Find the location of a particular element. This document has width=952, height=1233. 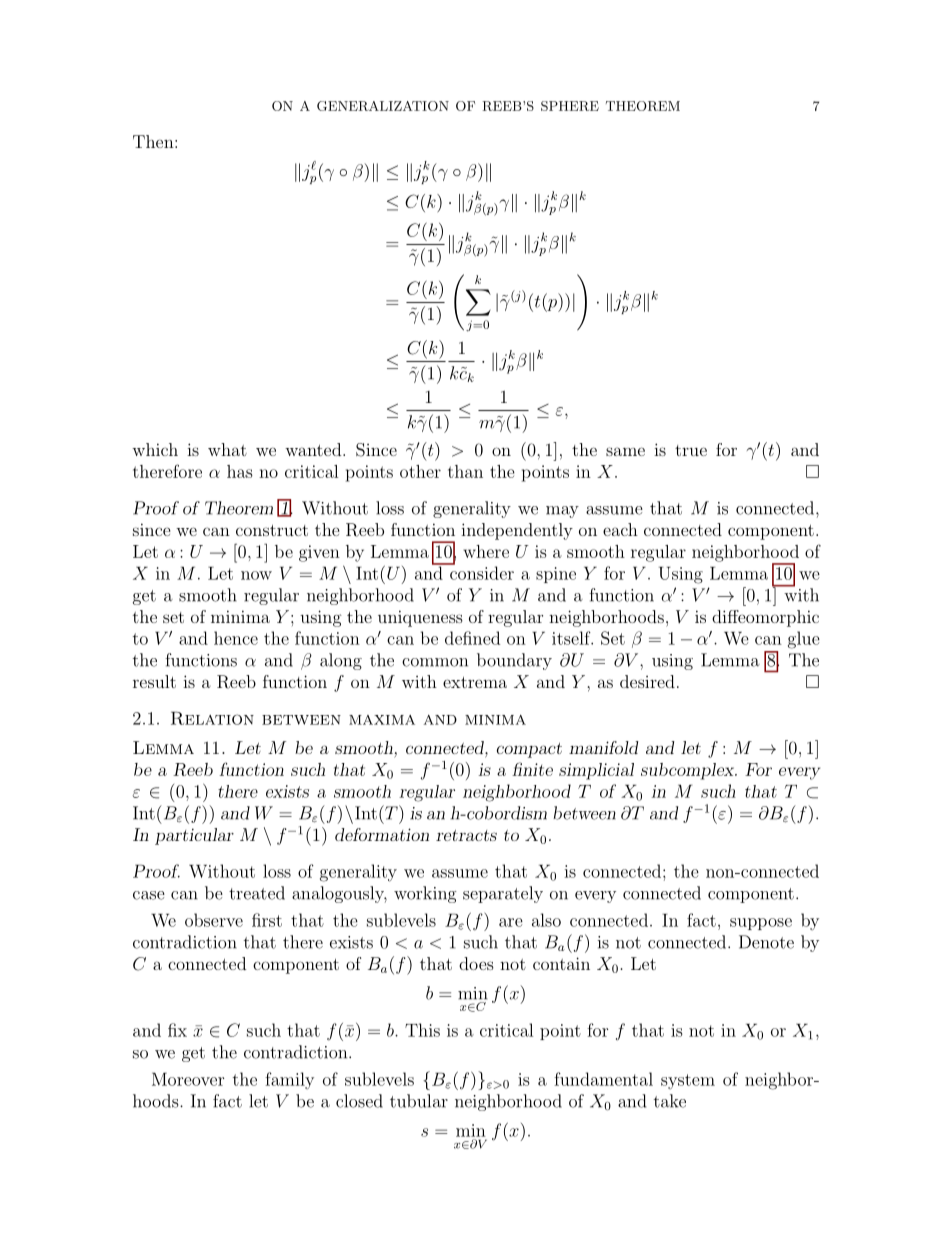

GENERALIZATION is located at coordinates (383, 106).
